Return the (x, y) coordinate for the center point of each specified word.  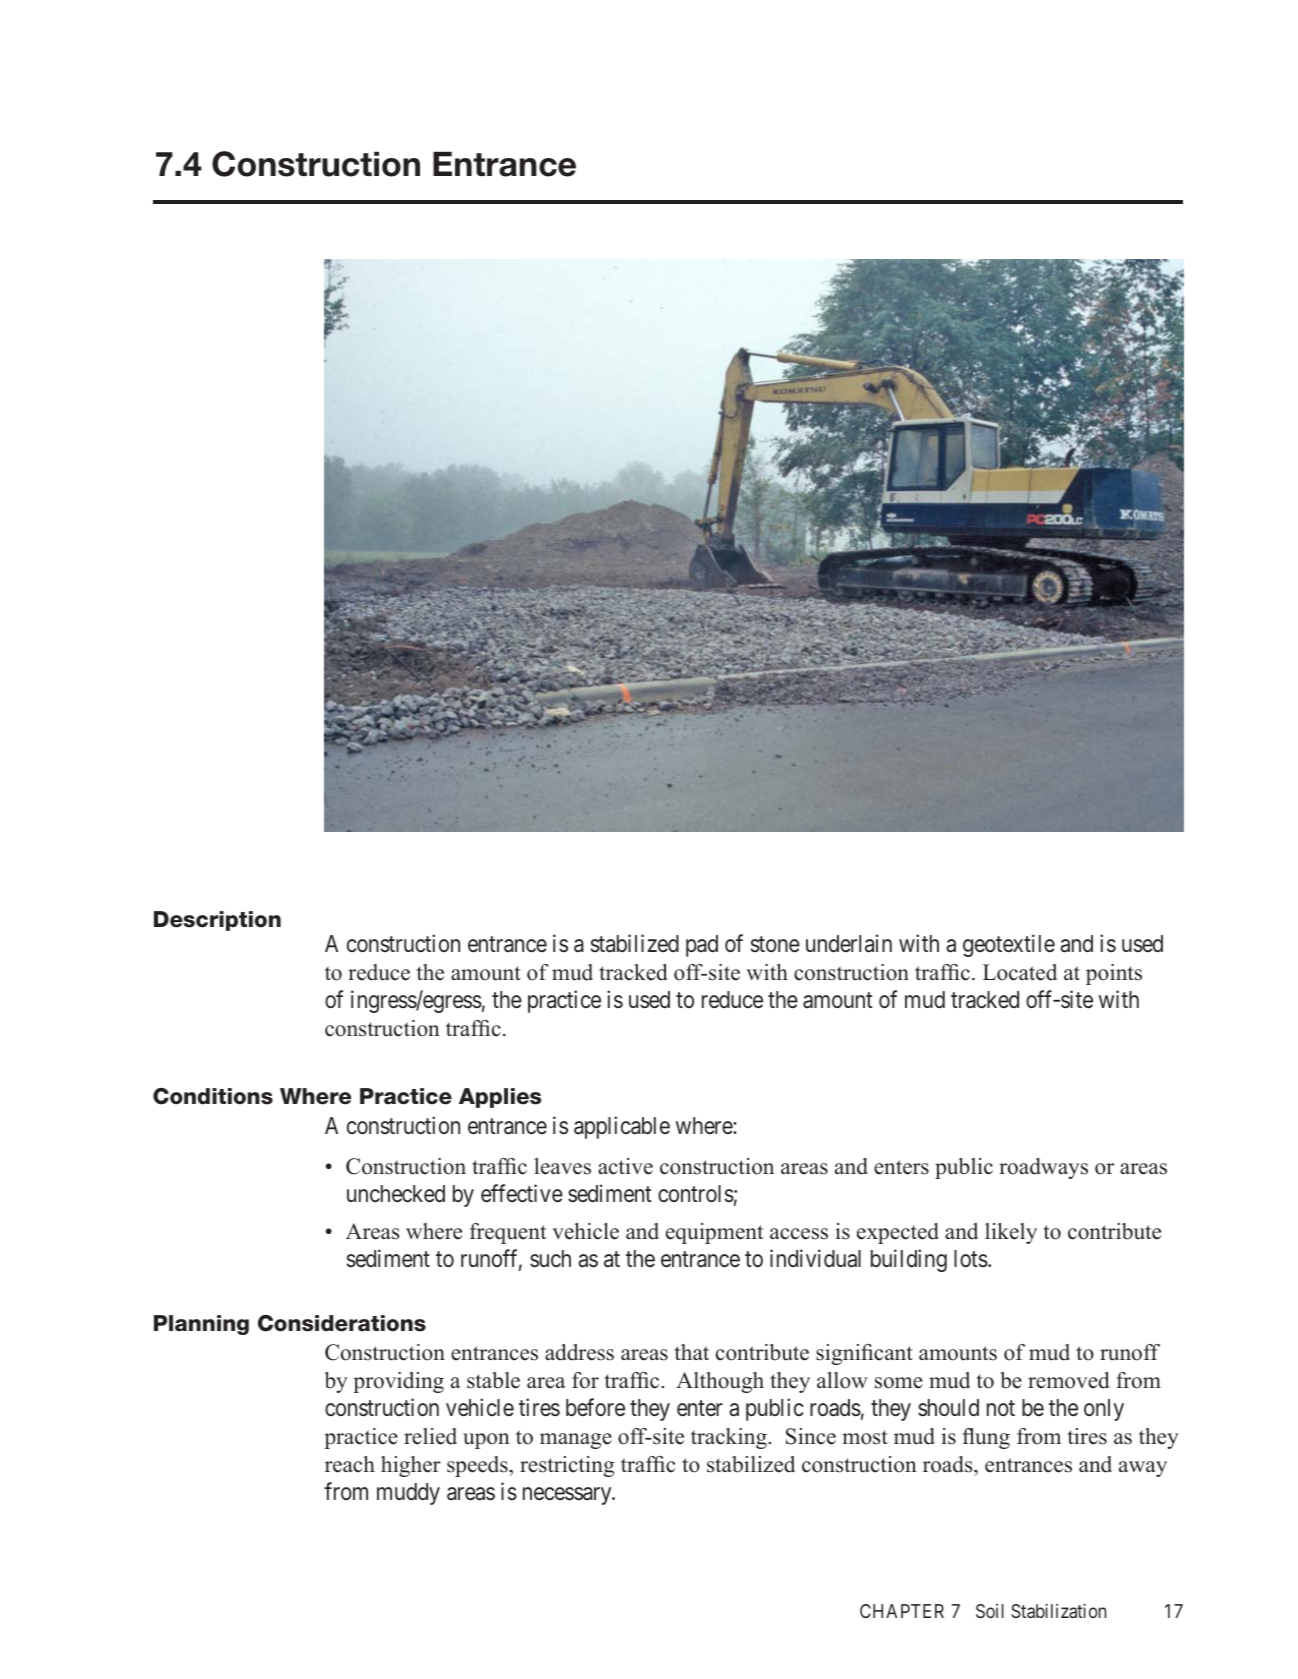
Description (217, 921)
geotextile (1009, 946)
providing (398, 1382)
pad (702, 946)
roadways (1043, 1168)
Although (720, 1382)
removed (1068, 1380)
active (625, 1166)
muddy (408, 1494)
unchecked (396, 1194)
